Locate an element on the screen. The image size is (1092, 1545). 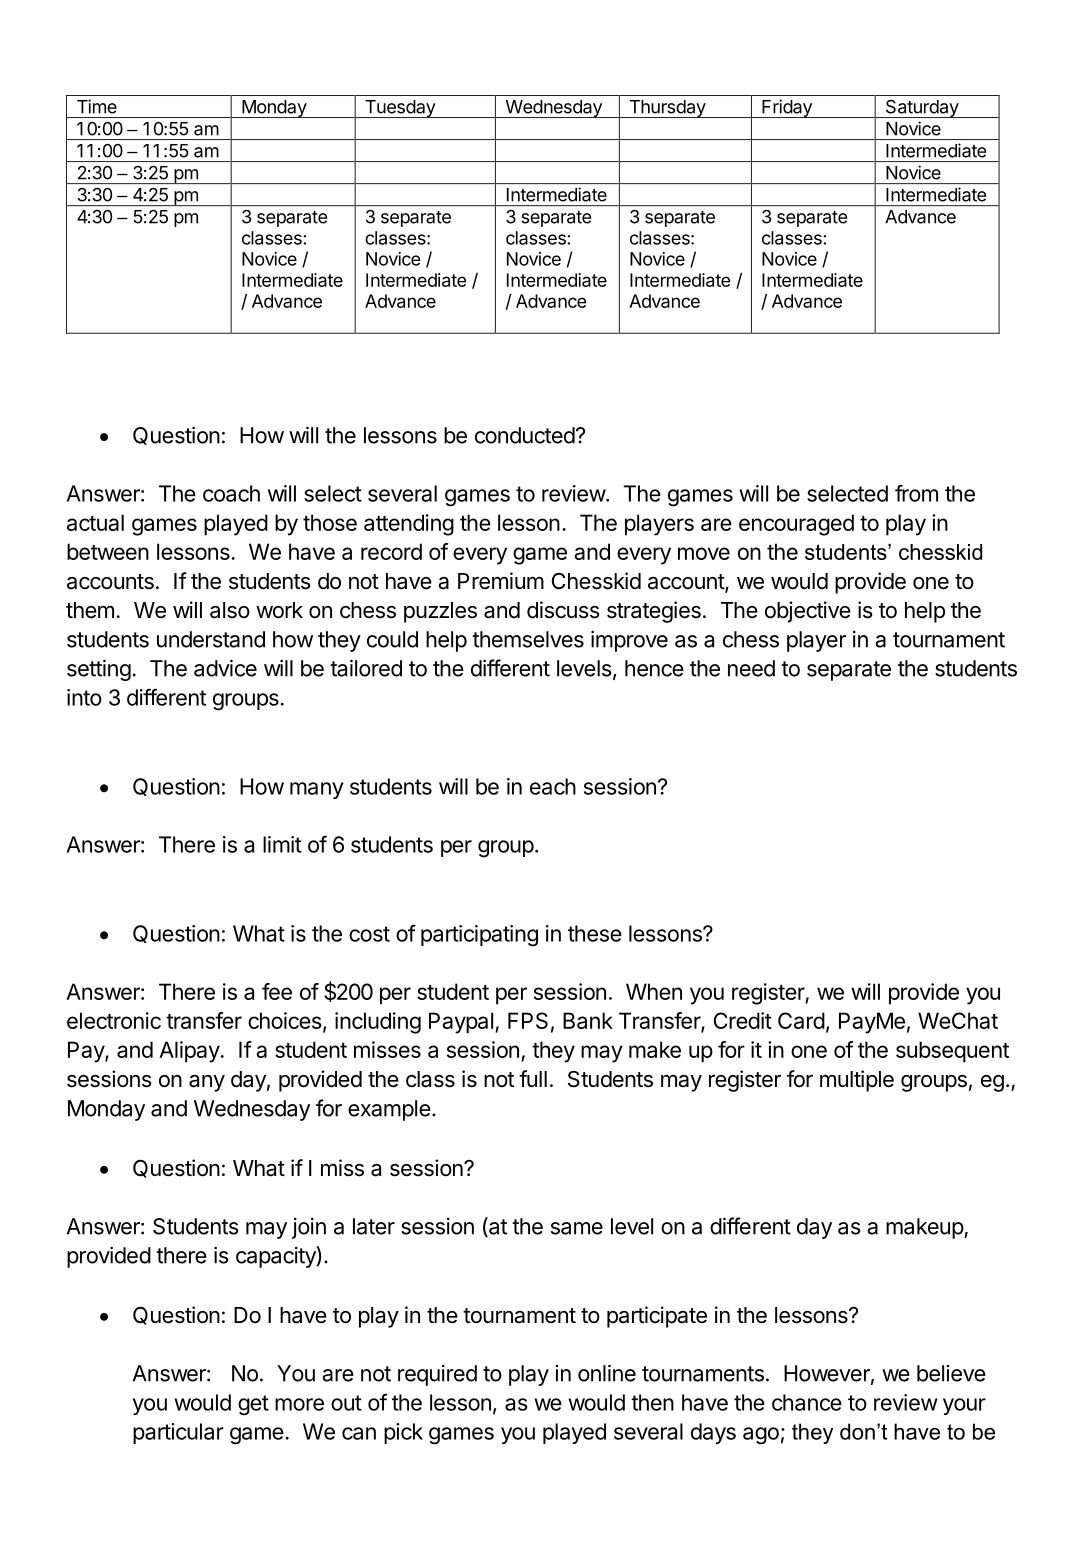
encouraged is located at coordinates (796, 525).
